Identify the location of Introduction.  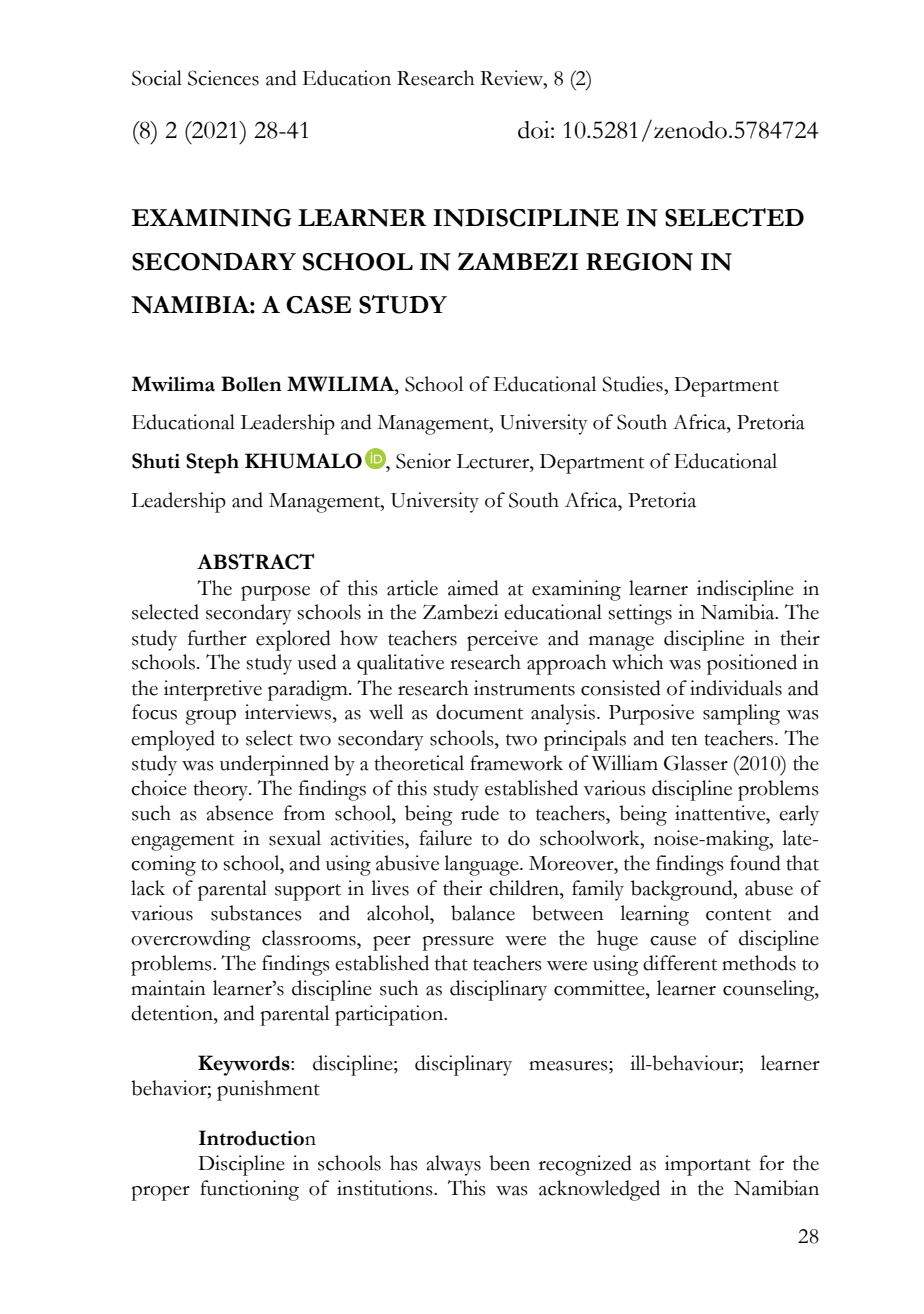
(257, 1138).
